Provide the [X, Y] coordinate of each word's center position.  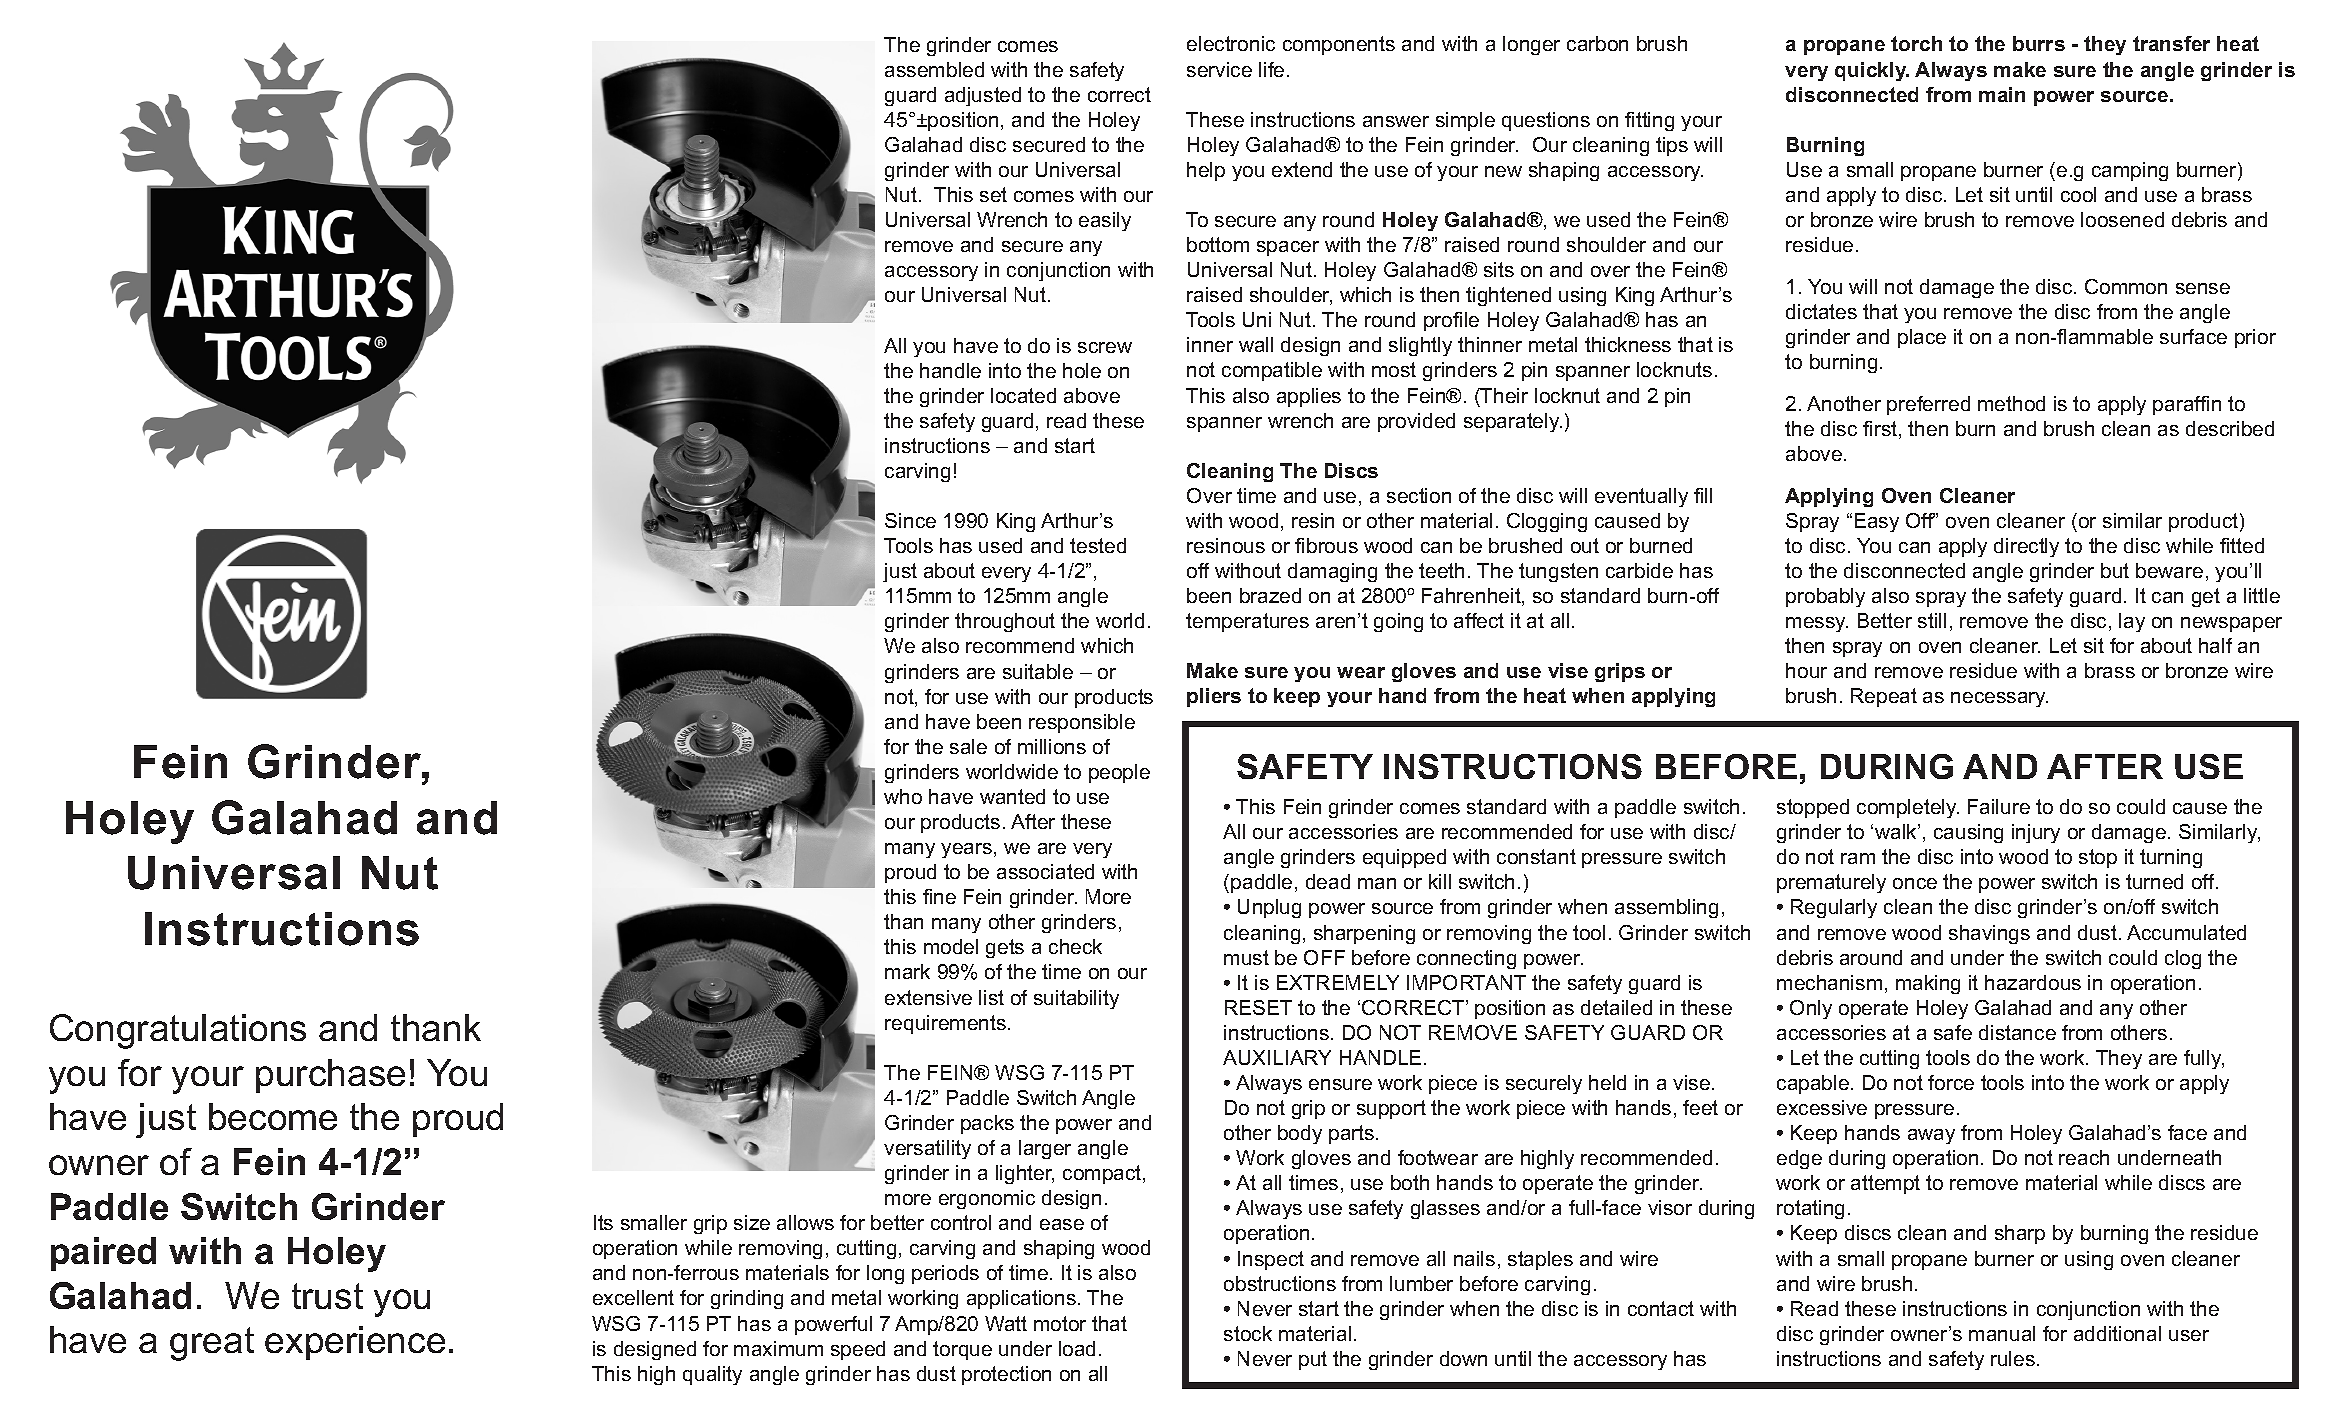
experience [355, 1343]
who [903, 796]
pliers [1214, 697]
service [1219, 69]
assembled [934, 69]
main [2002, 94]
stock [1248, 1333]
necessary [1999, 699]
